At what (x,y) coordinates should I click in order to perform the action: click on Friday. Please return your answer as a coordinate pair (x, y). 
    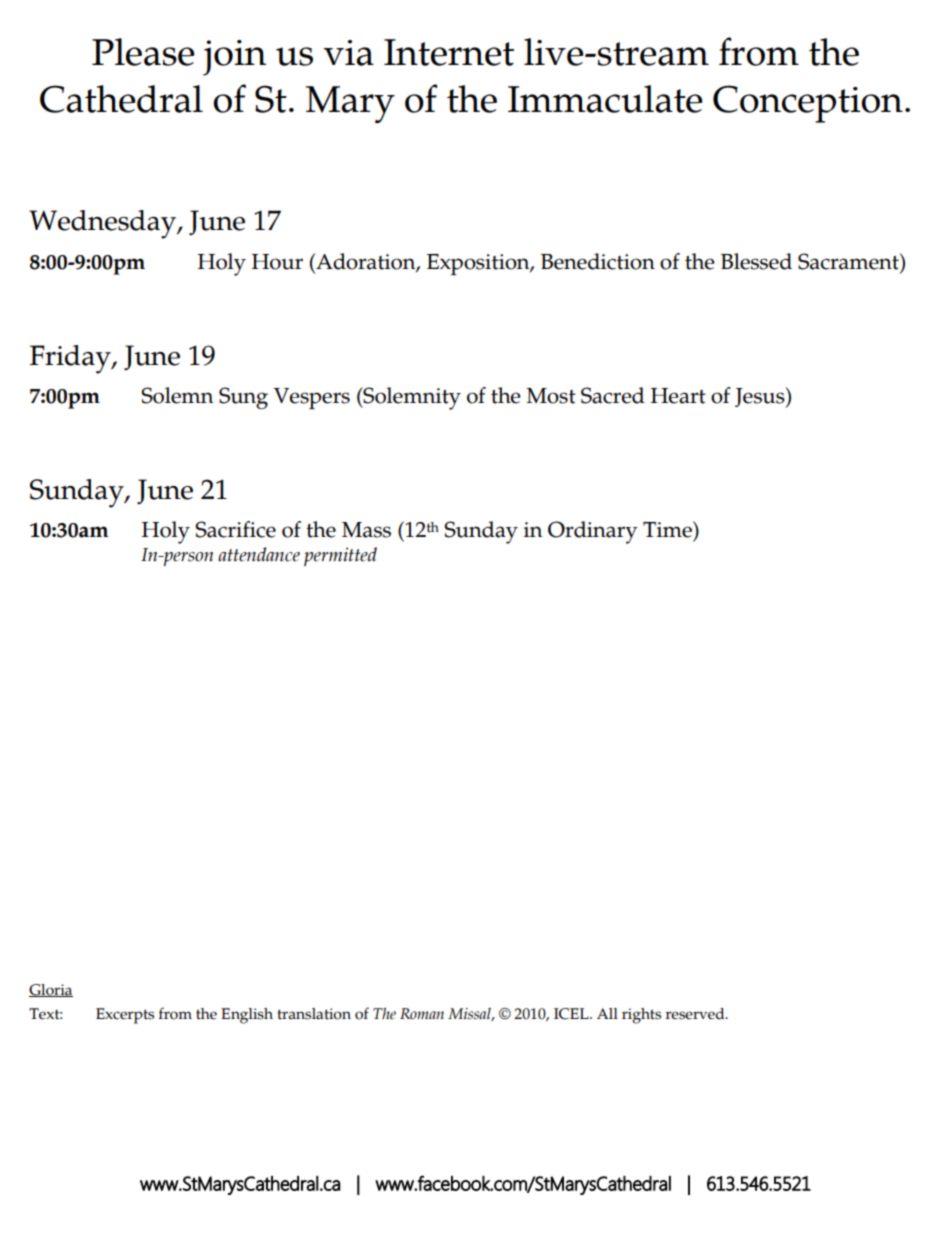
    Looking at the image, I should click on (71, 359).
